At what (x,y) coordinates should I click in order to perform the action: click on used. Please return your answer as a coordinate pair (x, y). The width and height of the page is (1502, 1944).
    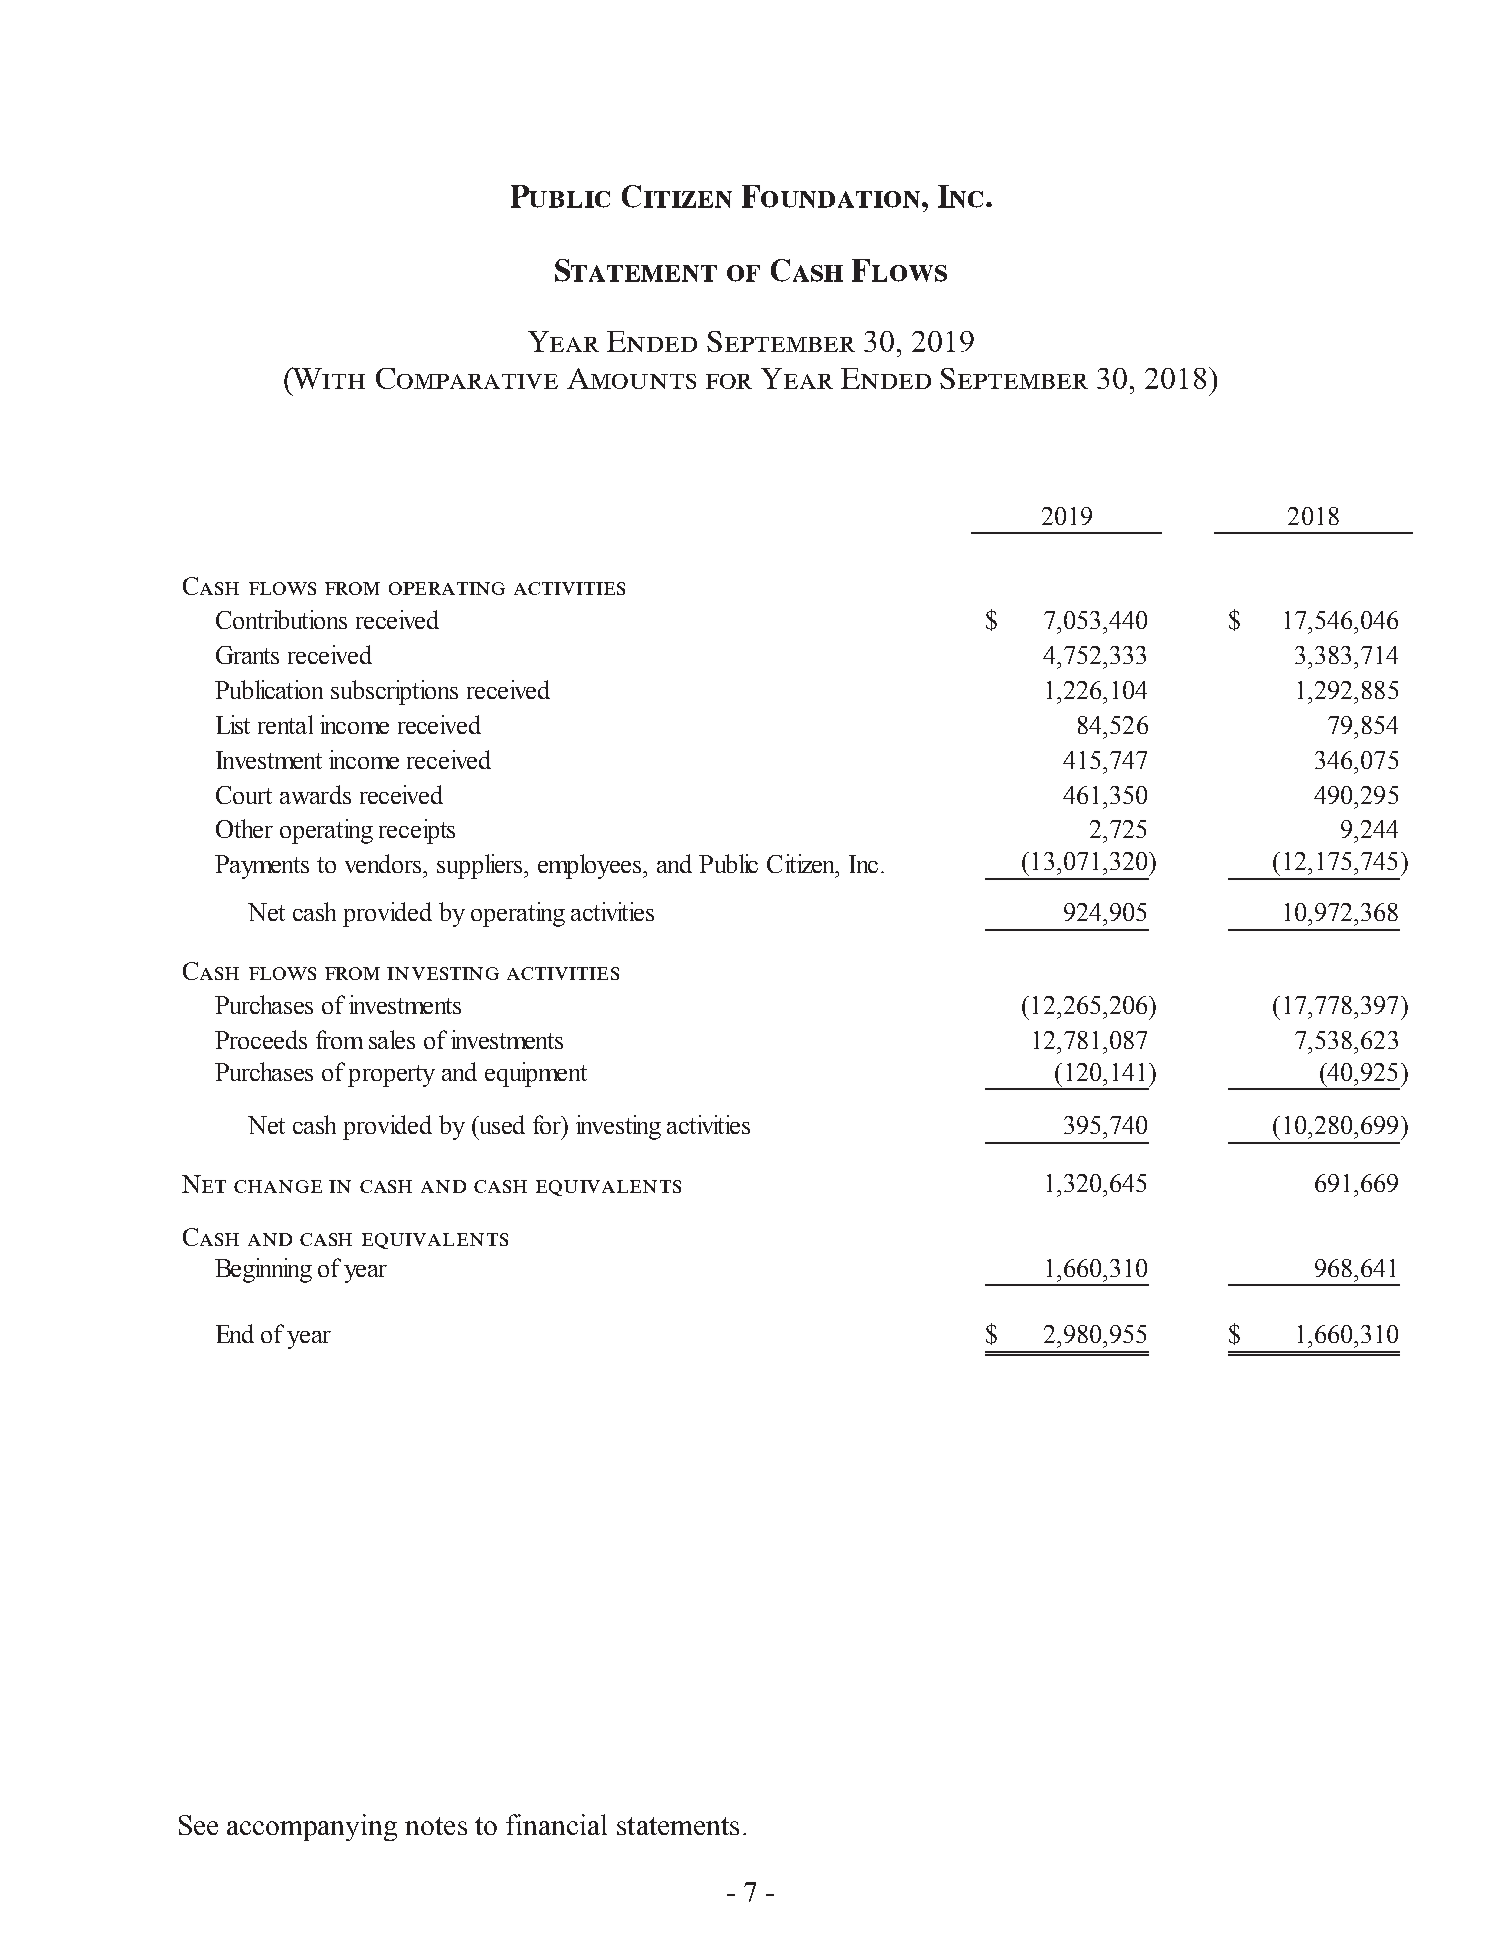
    Looking at the image, I should click on (501, 1124).
